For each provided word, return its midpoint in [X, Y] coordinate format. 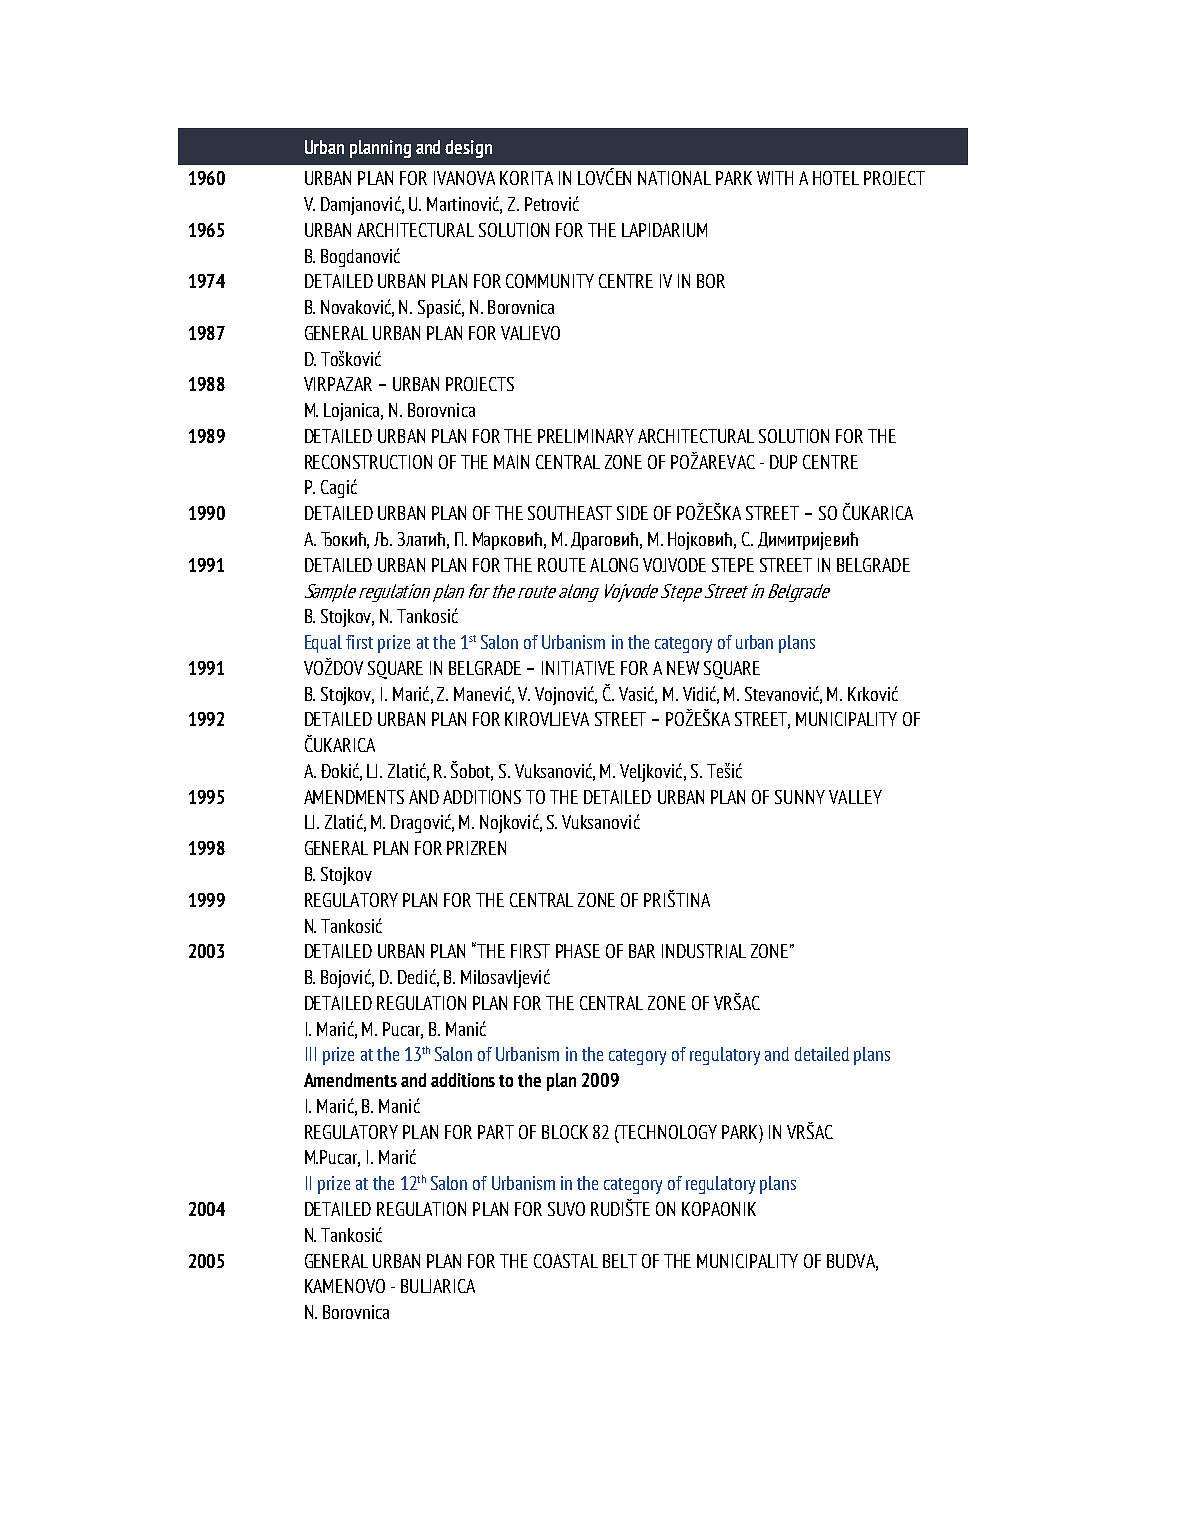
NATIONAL [674, 178]
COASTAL [566, 1261]
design [468, 149]
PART [496, 1132]
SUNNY [800, 797]
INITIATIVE [578, 668]
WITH [775, 178]
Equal [323, 644]
